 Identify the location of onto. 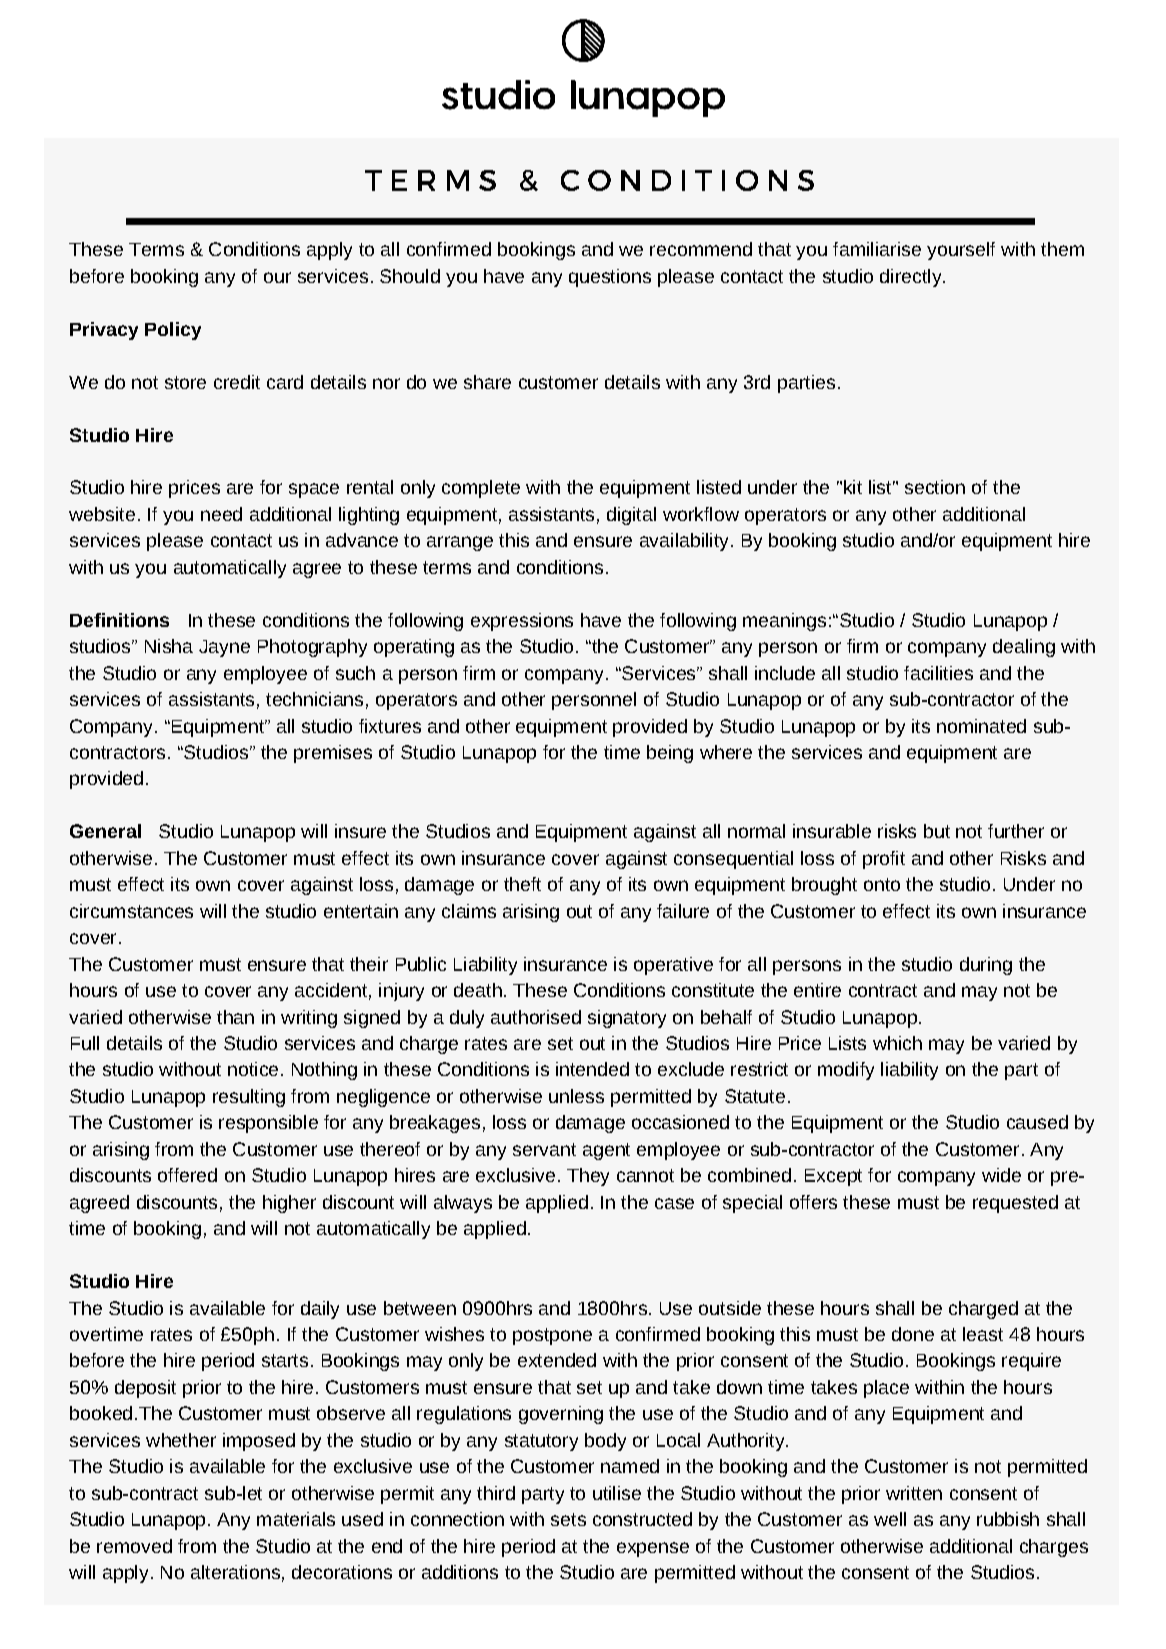
(882, 884).
